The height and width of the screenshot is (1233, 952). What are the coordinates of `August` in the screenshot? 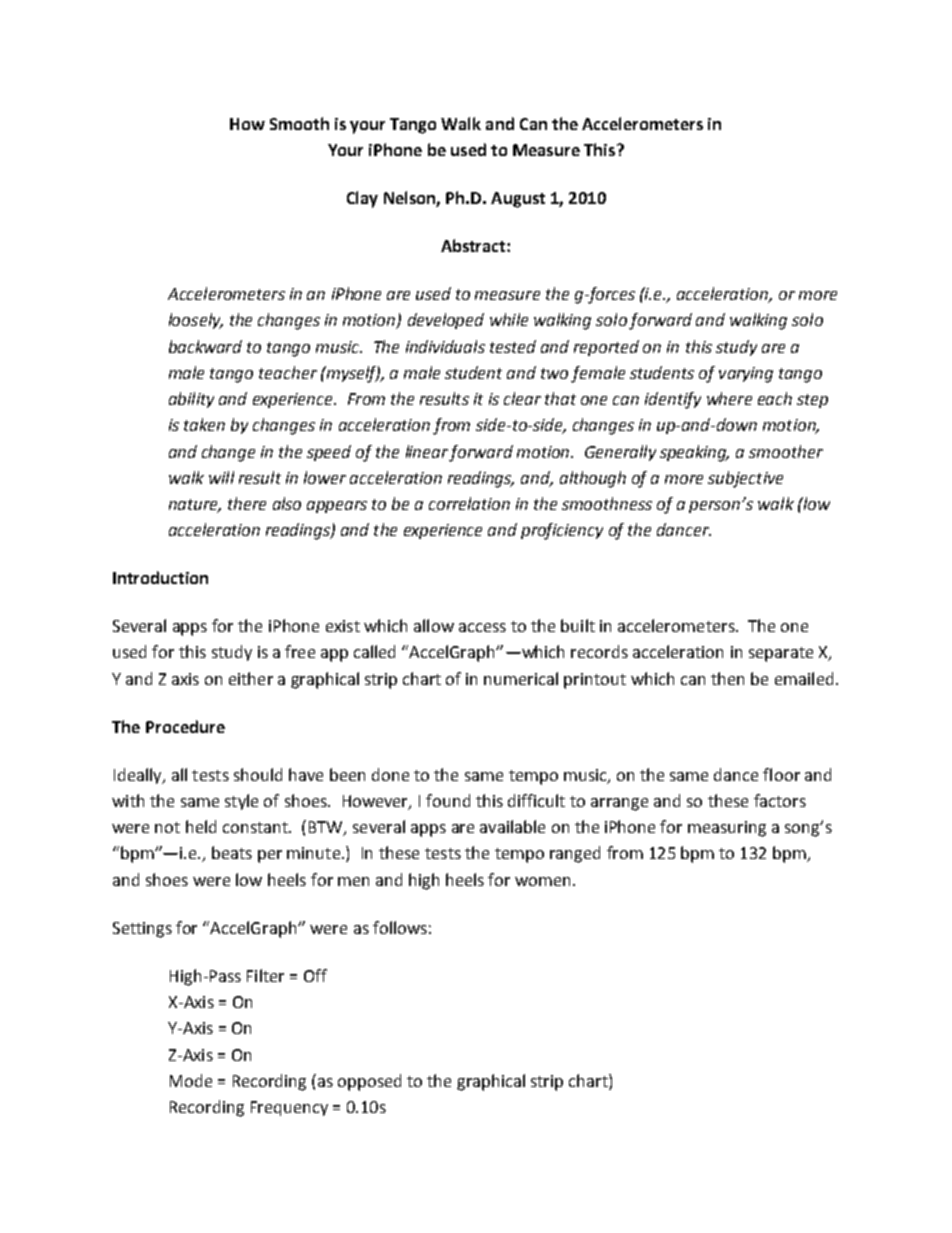 It's located at (518, 200).
